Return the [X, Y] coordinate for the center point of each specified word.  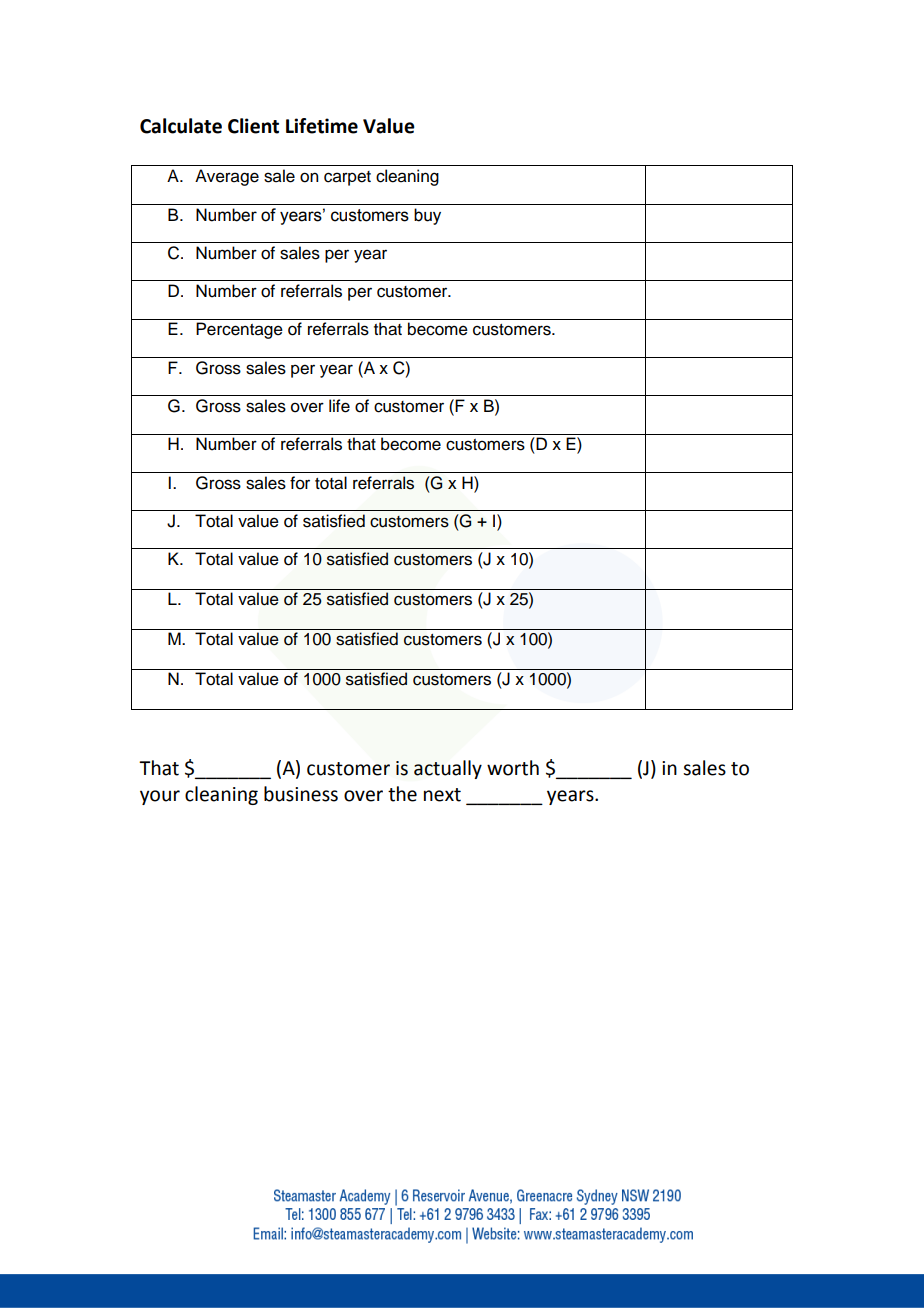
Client [253, 126]
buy [427, 216]
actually [448, 769]
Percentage [239, 330]
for [300, 483]
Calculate [181, 126]
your [160, 797]
